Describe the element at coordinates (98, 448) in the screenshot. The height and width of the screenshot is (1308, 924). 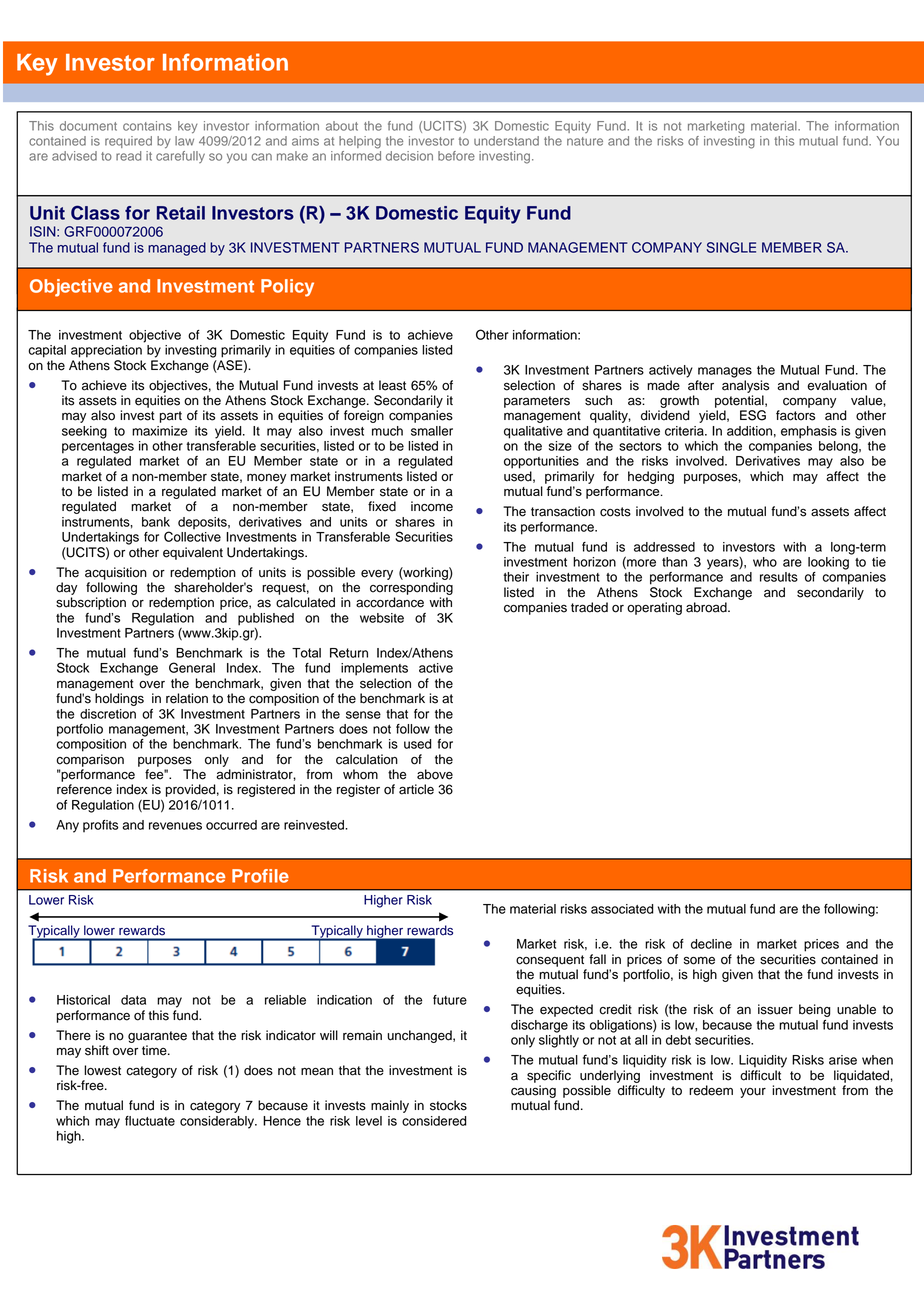
I see `percentages` at that location.
